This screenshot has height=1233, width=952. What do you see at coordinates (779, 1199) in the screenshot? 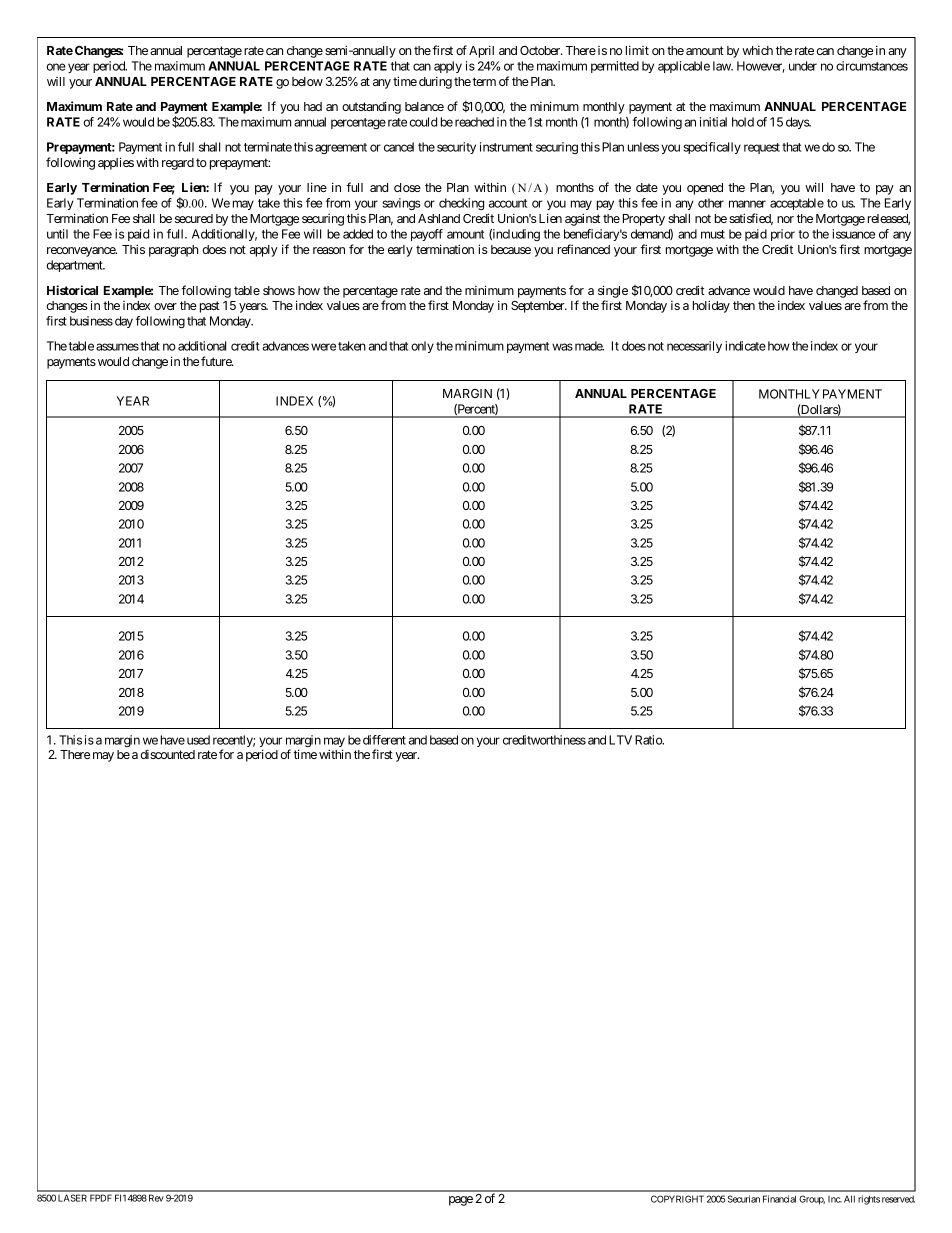
I see `Financial` at bounding box center [779, 1199].
